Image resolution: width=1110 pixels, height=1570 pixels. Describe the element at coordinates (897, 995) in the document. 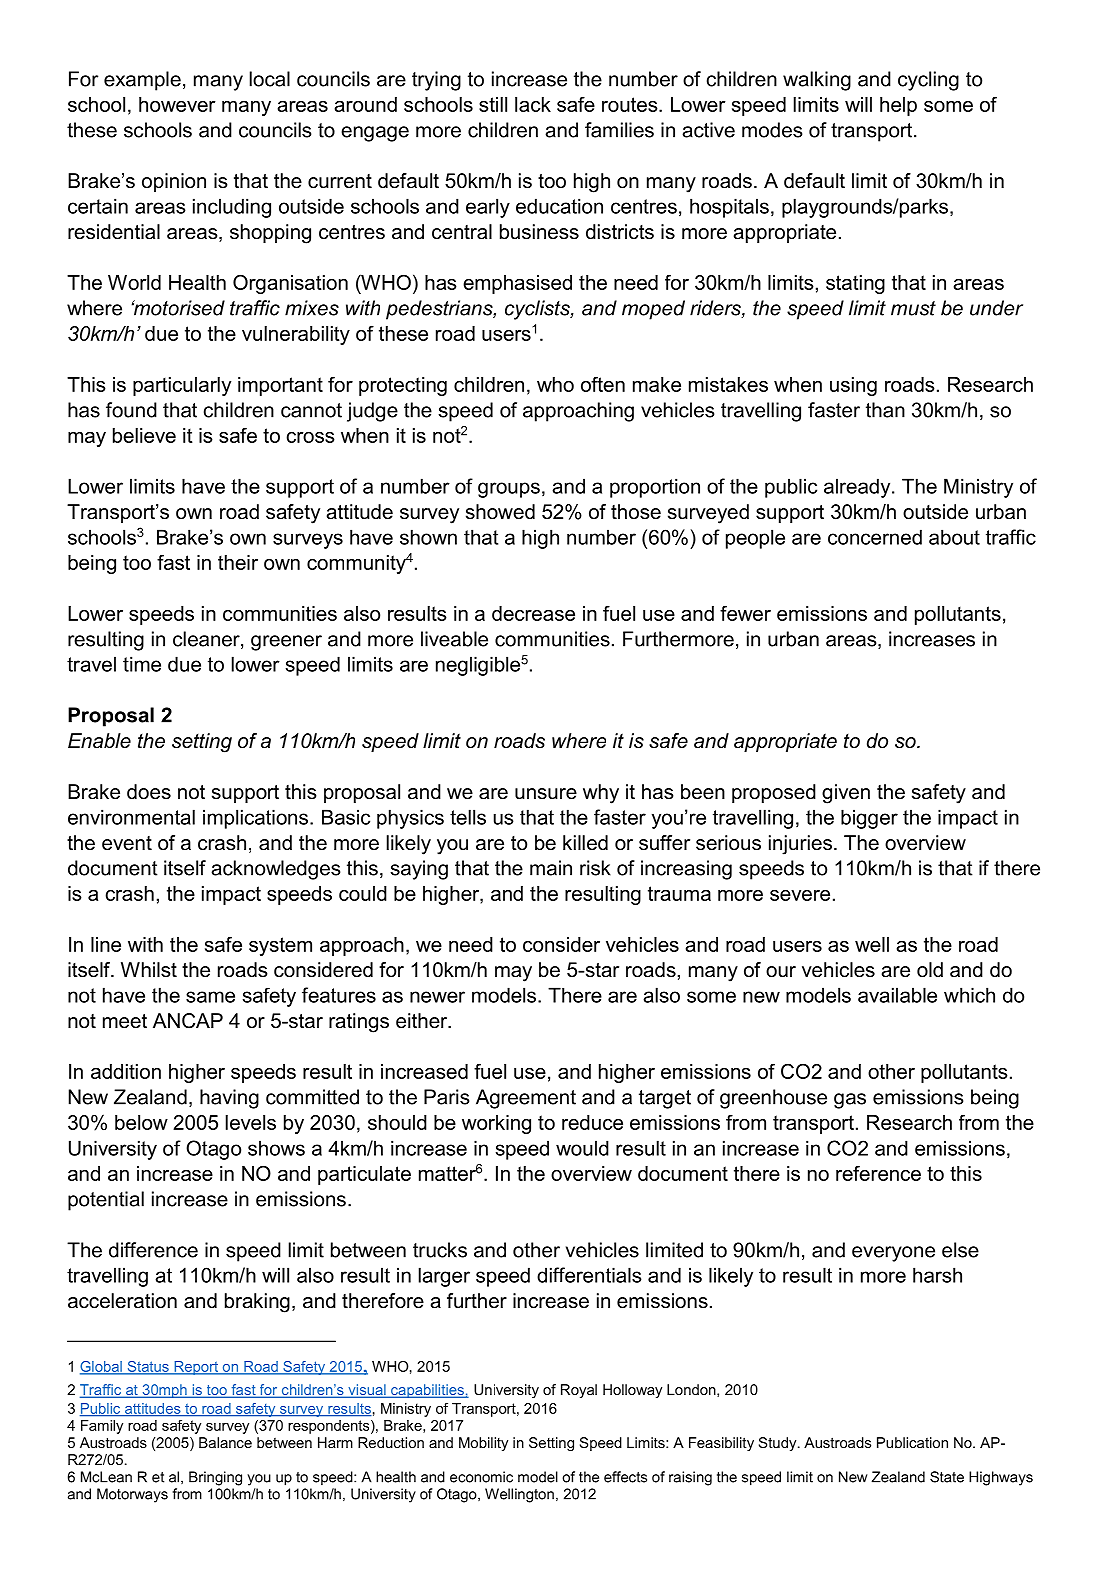

I see `available` at that location.
